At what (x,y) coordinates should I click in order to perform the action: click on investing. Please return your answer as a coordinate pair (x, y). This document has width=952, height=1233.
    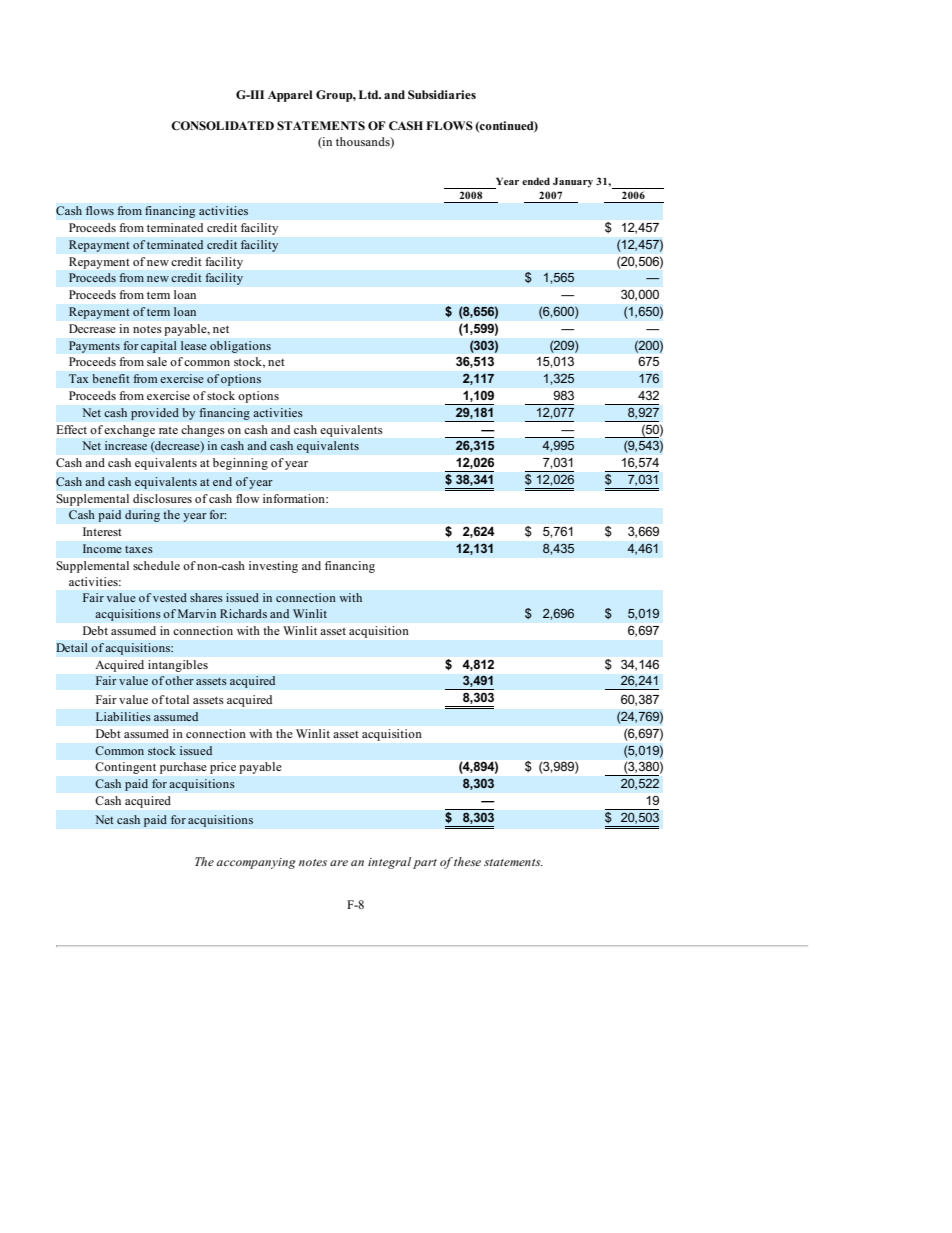
    Looking at the image, I should click on (273, 567).
